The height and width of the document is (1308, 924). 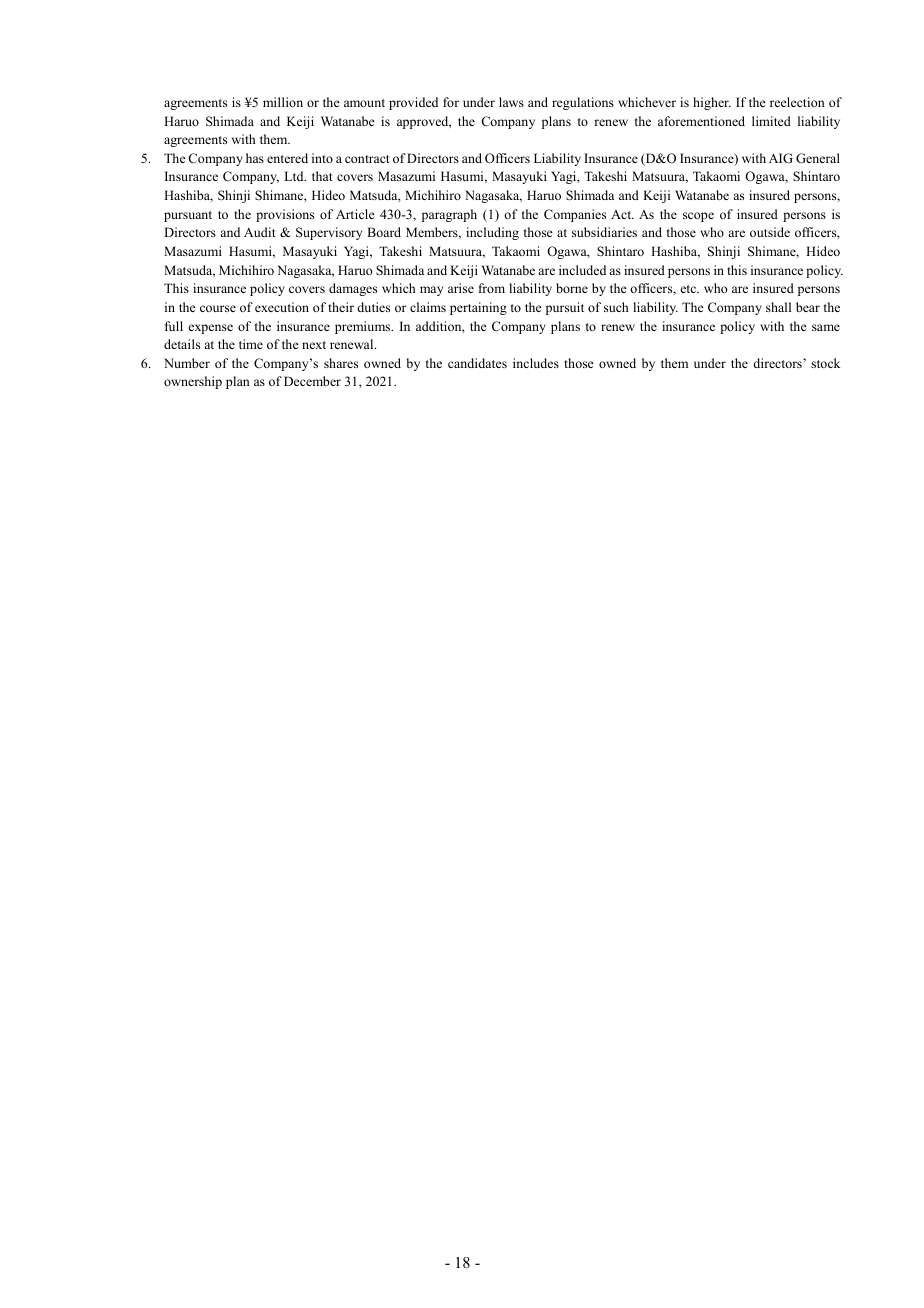 I want to click on execution, so click(x=282, y=307).
